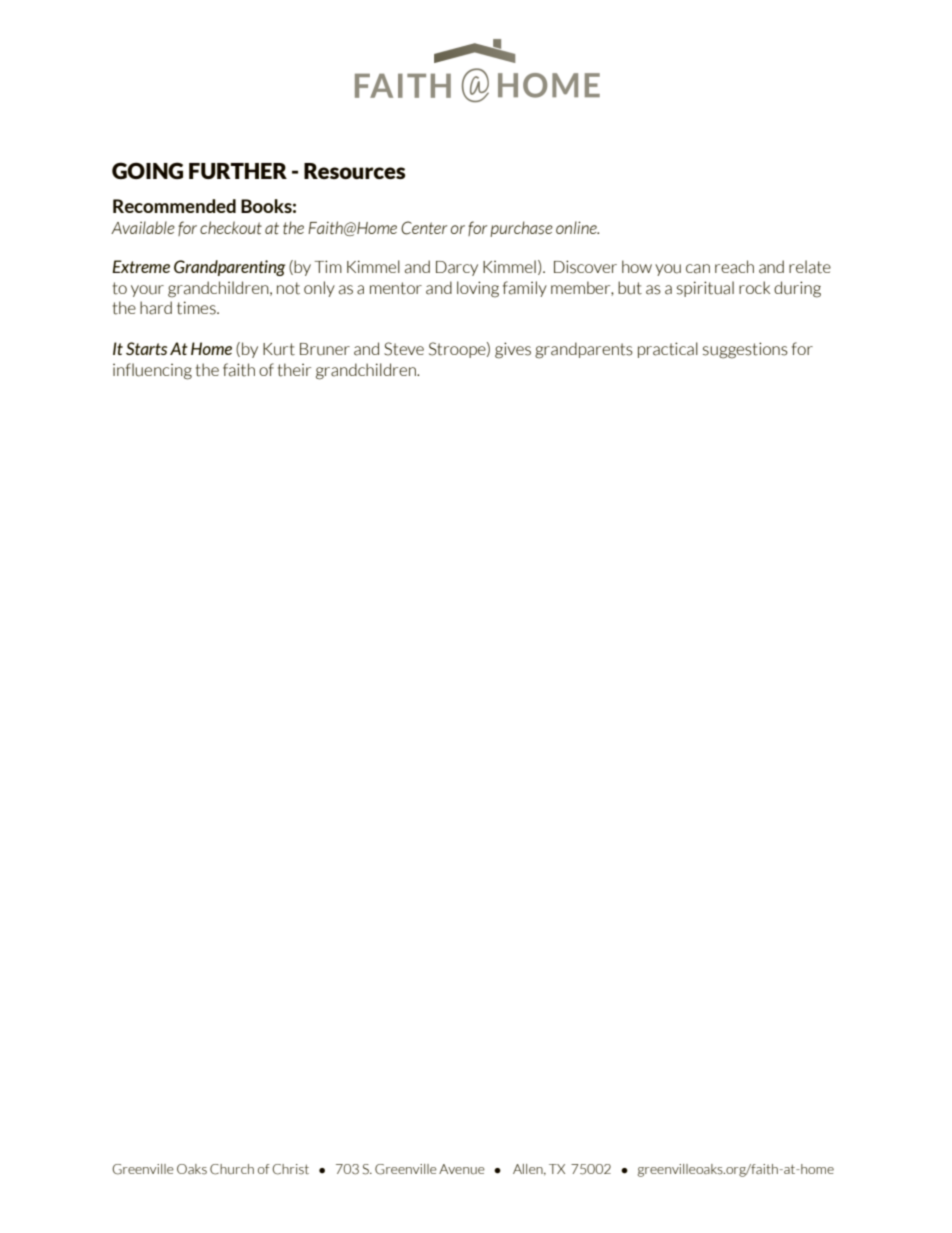 The width and height of the screenshot is (952, 1233). Describe the element at coordinates (279, 349) in the screenshot. I see `Kurt` at that location.
